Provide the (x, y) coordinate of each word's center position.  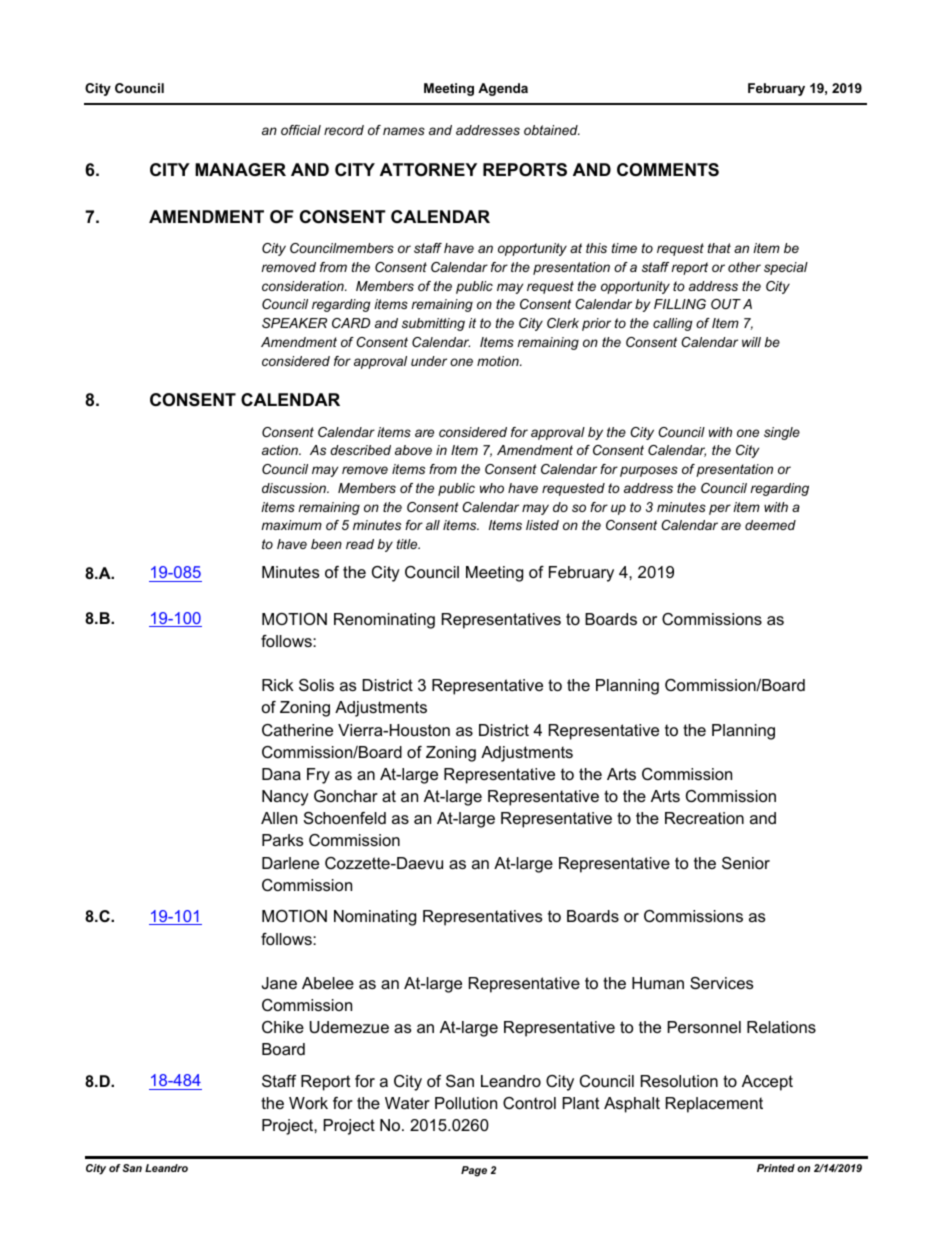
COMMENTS (668, 170)
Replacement (714, 1105)
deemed (770, 525)
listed (542, 525)
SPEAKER (294, 323)
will (751, 342)
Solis (316, 685)
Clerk (563, 323)
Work (308, 1103)
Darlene (290, 863)
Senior (746, 863)
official (301, 130)
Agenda (503, 89)
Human (658, 983)
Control (529, 1103)
